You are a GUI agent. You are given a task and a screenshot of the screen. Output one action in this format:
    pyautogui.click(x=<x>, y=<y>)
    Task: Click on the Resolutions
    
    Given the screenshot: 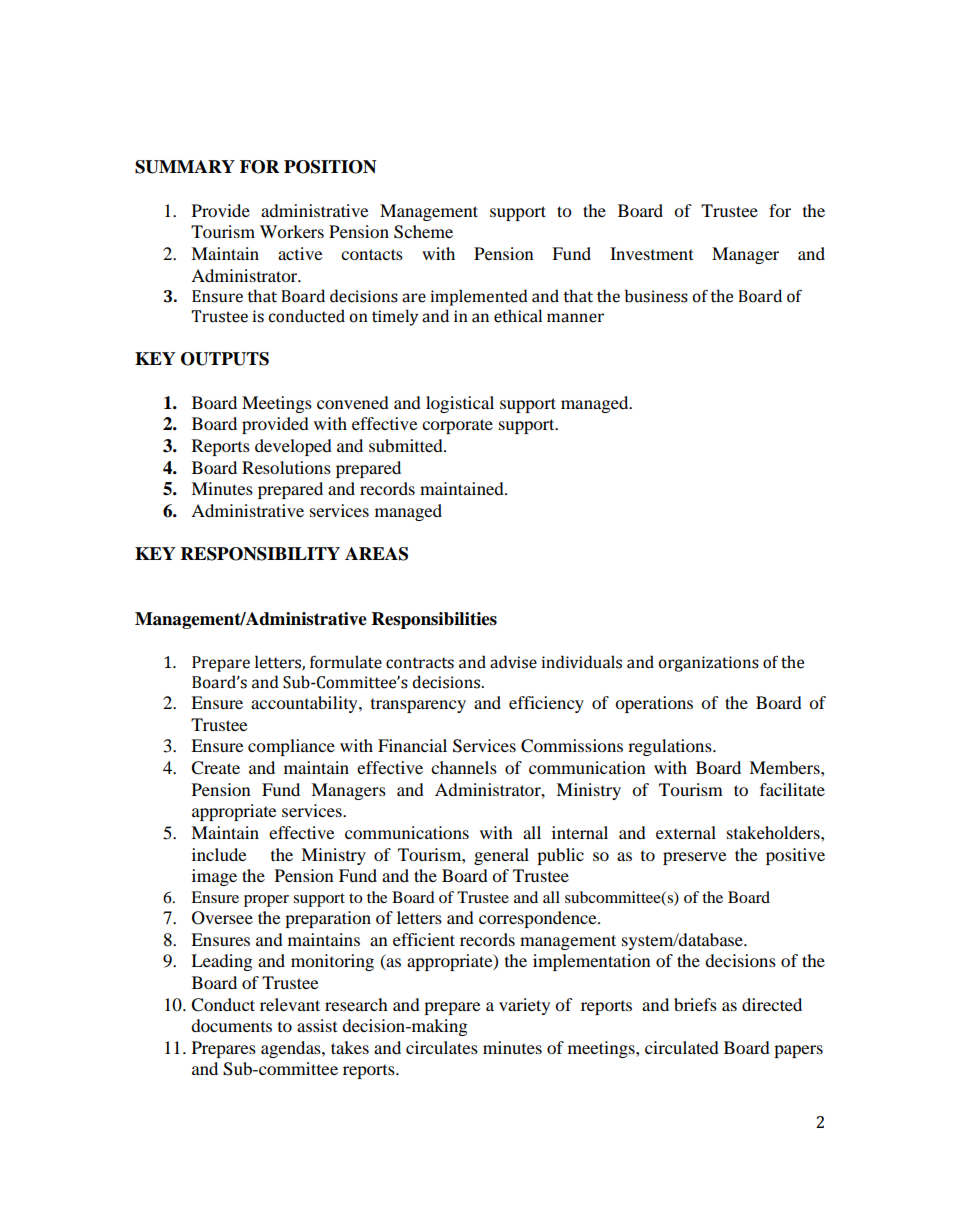 What is the action you would take?
    pyautogui.click(x=286, y=467)
